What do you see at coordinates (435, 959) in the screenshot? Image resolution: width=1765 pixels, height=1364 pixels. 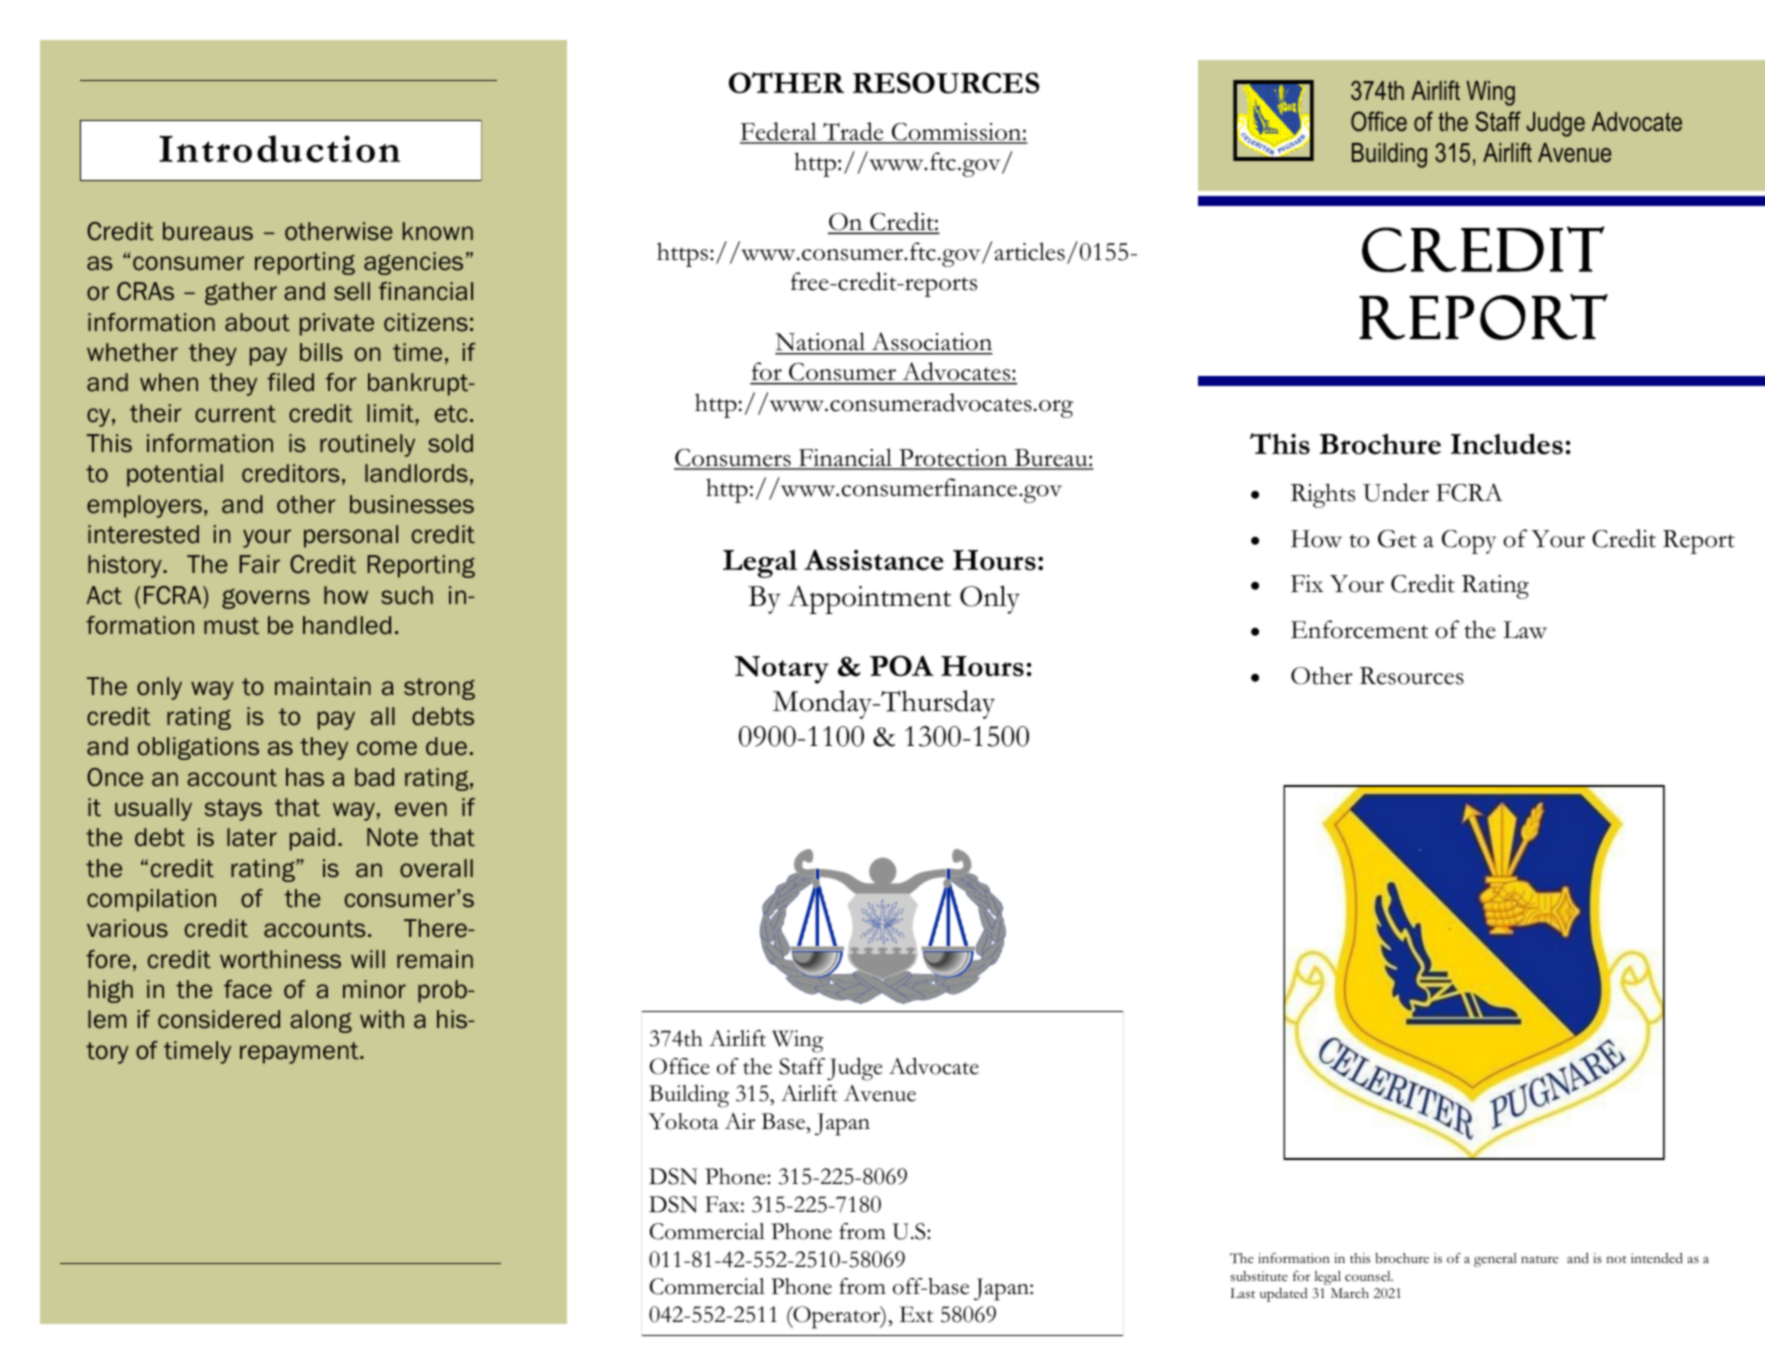 I see `remain` at bounding box center [435, 959].
